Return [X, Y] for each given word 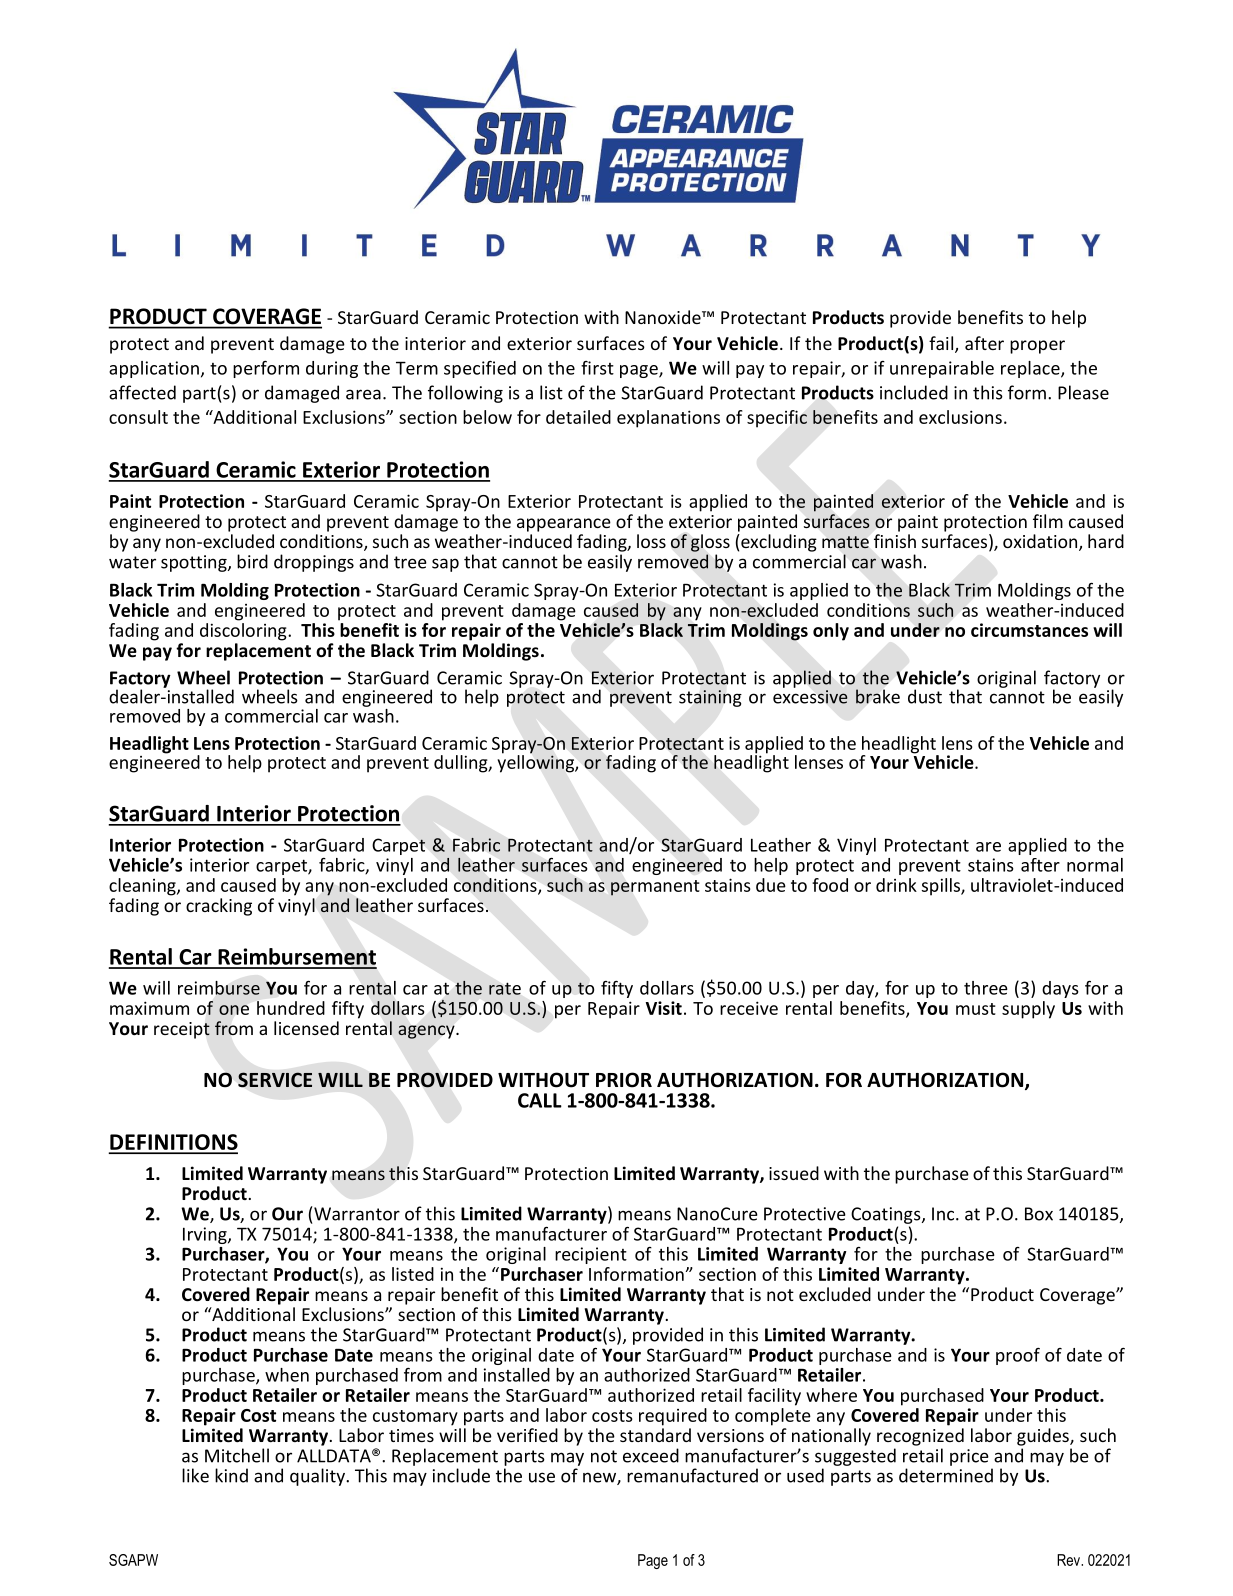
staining [710, 698]
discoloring [244, 632]
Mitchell [237, 1455]
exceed [651, 1455]
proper [1037, 347]
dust [925, 696]
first [597, 368]
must [976, 1009]
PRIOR [624, 1080]
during [332, 369]
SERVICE [275, 1079]
